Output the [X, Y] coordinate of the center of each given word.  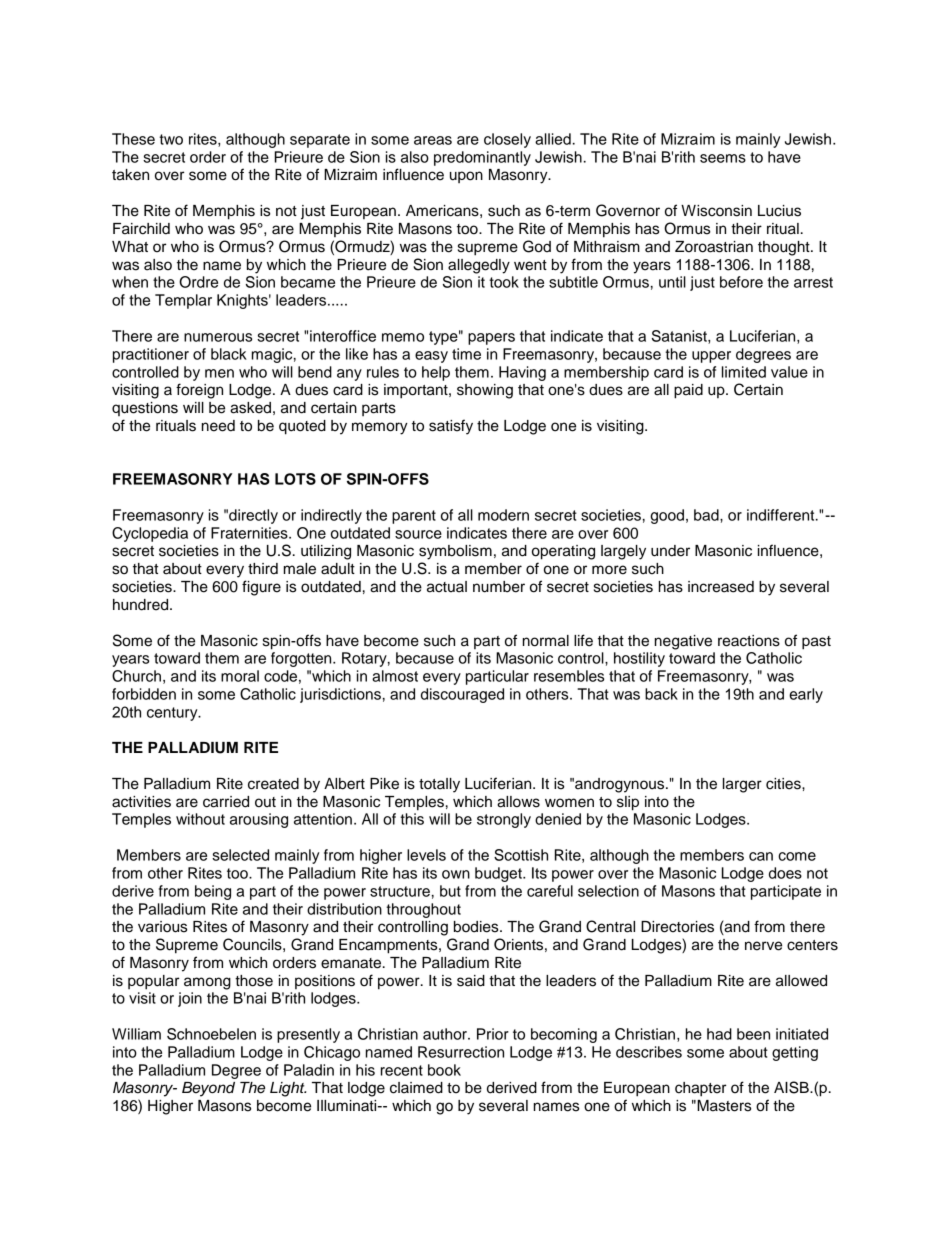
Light [288, 1089]
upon [466, 177]
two [171, 139]
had [719, 1034]
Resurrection [461, 1052]
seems [723, 158]
